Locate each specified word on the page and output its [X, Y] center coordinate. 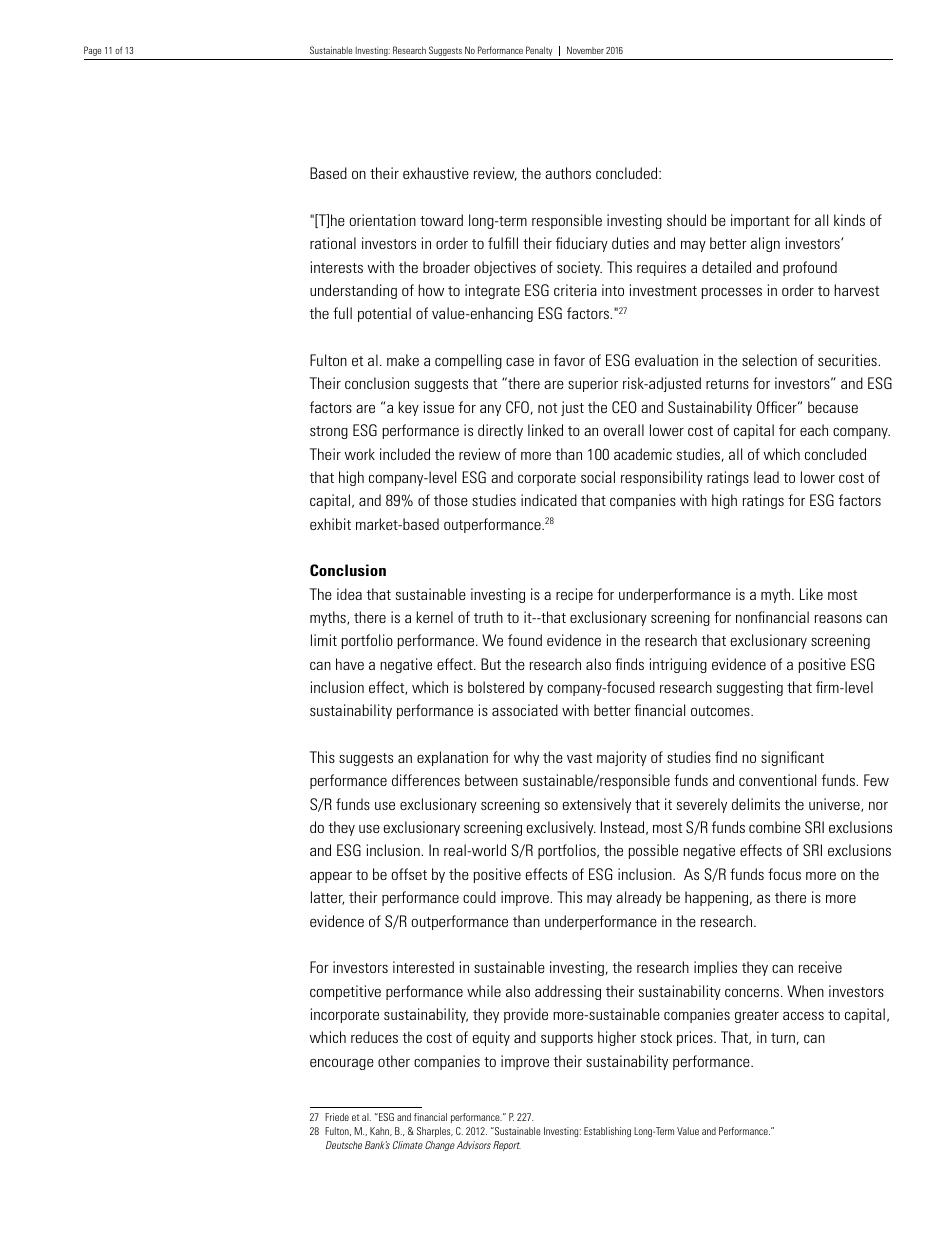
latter [327, 898]
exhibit [330, 524]
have [350, 664]
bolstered [496, 687]
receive [820, 967]
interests [337, 267]
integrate [492, 291]
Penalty [539, 51]
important [760, 221]
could [479, 897]
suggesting [750, 688]
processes [732, 293]
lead [766, 477]
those [451, 500]
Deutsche [344, 1145]
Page [92, 51]
